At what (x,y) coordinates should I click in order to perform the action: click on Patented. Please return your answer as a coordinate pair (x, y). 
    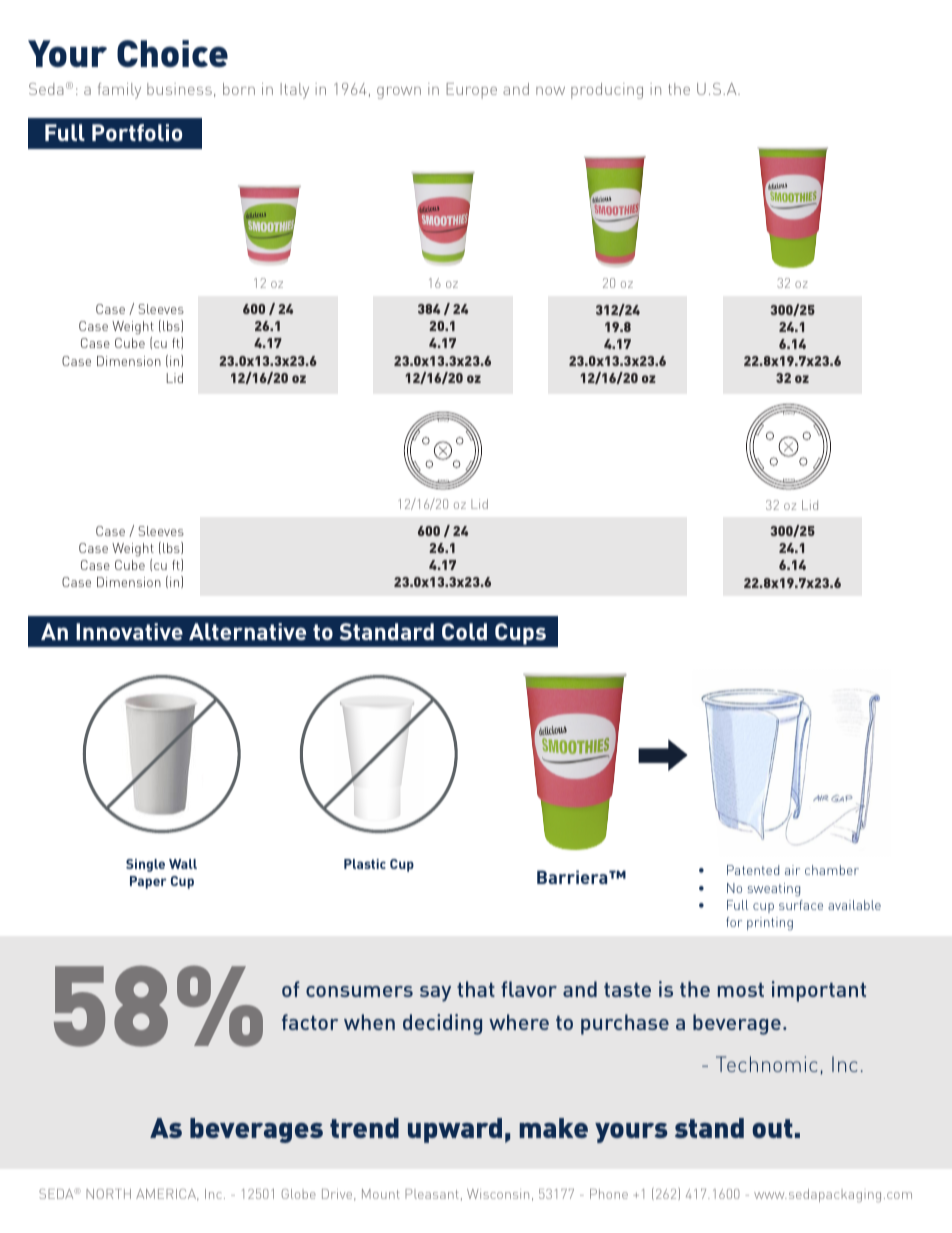
    Looking at the image, I should click on (753, 870).
